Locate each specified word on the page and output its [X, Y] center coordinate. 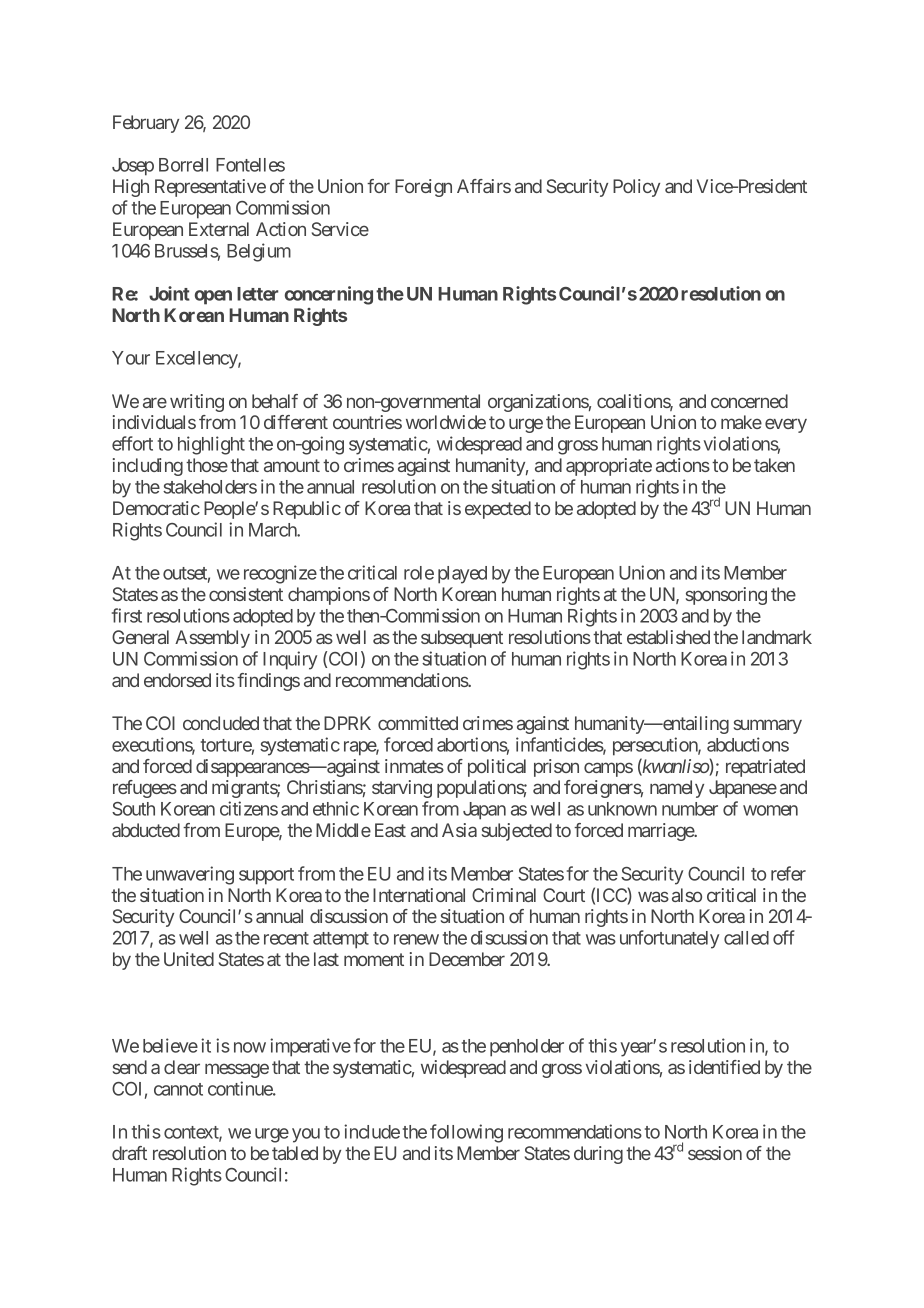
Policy [636, 188]
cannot [178, 1089]
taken [774, 465]
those [207, 465]
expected [498, 510]
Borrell [183, 165]
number [690, 809]
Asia [459, 830]
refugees [145, 789]
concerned [749, 401]
